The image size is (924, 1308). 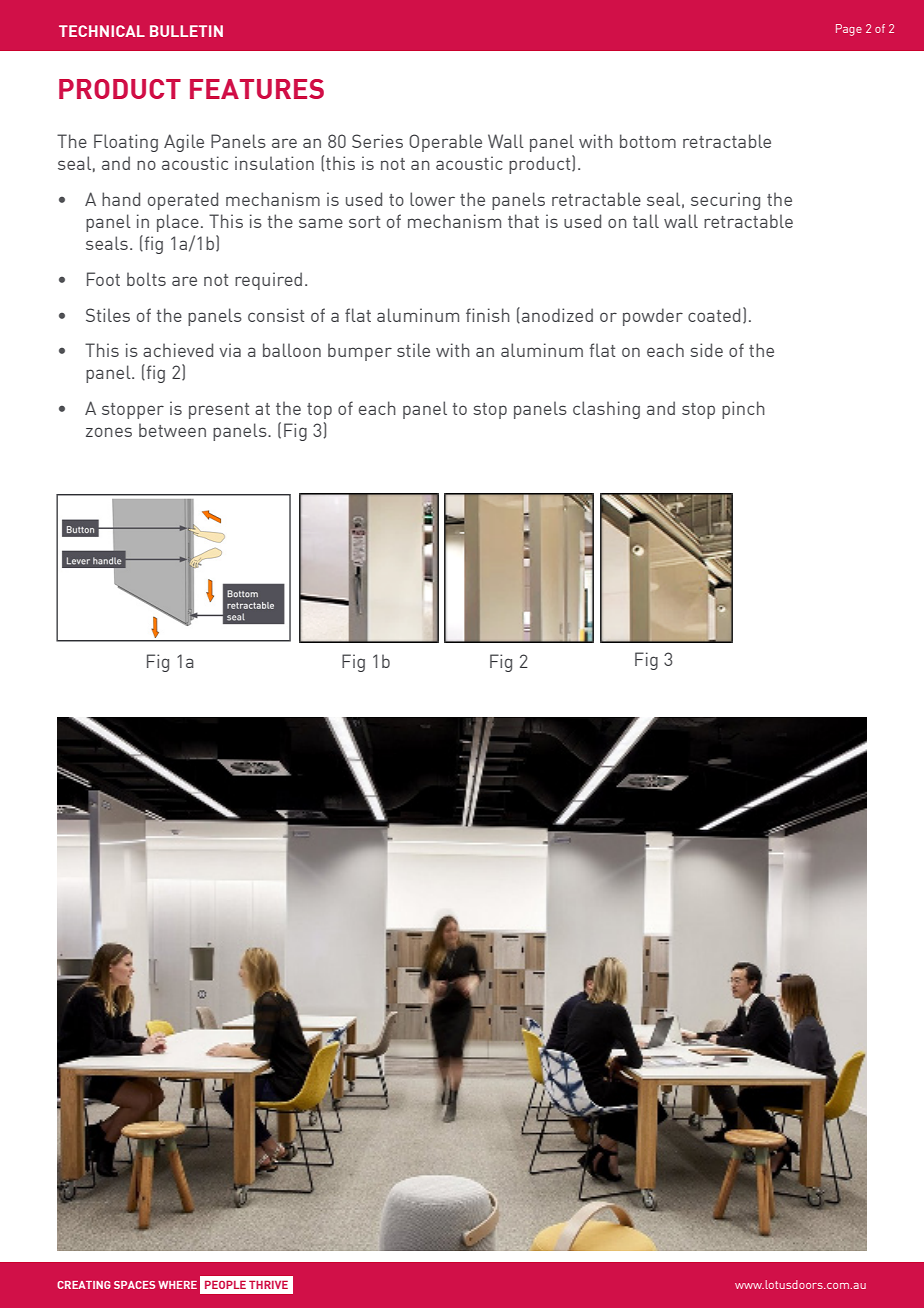 I want to click on Page, so click(x=849, y=30).
